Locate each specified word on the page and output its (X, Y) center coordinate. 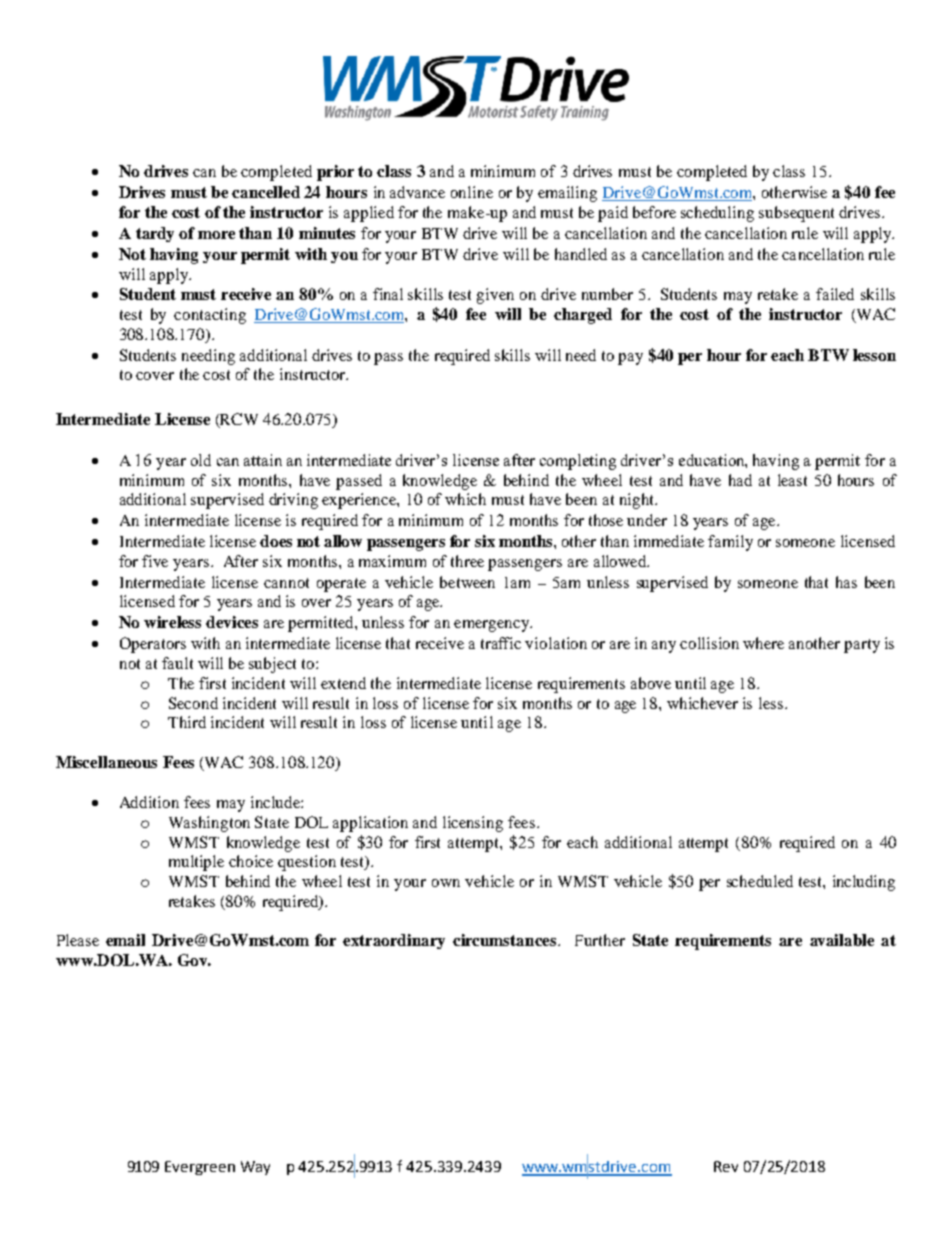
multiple (196, 863)
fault (177, 663)
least (792, 480)
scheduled (760, 881)
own (446, 883)
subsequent (796, 214)
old (201, 460)
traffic (501, 643)
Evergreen (200, 1168)
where (763, 643)
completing (578, 462)
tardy (155, 234)
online (472, 192)
